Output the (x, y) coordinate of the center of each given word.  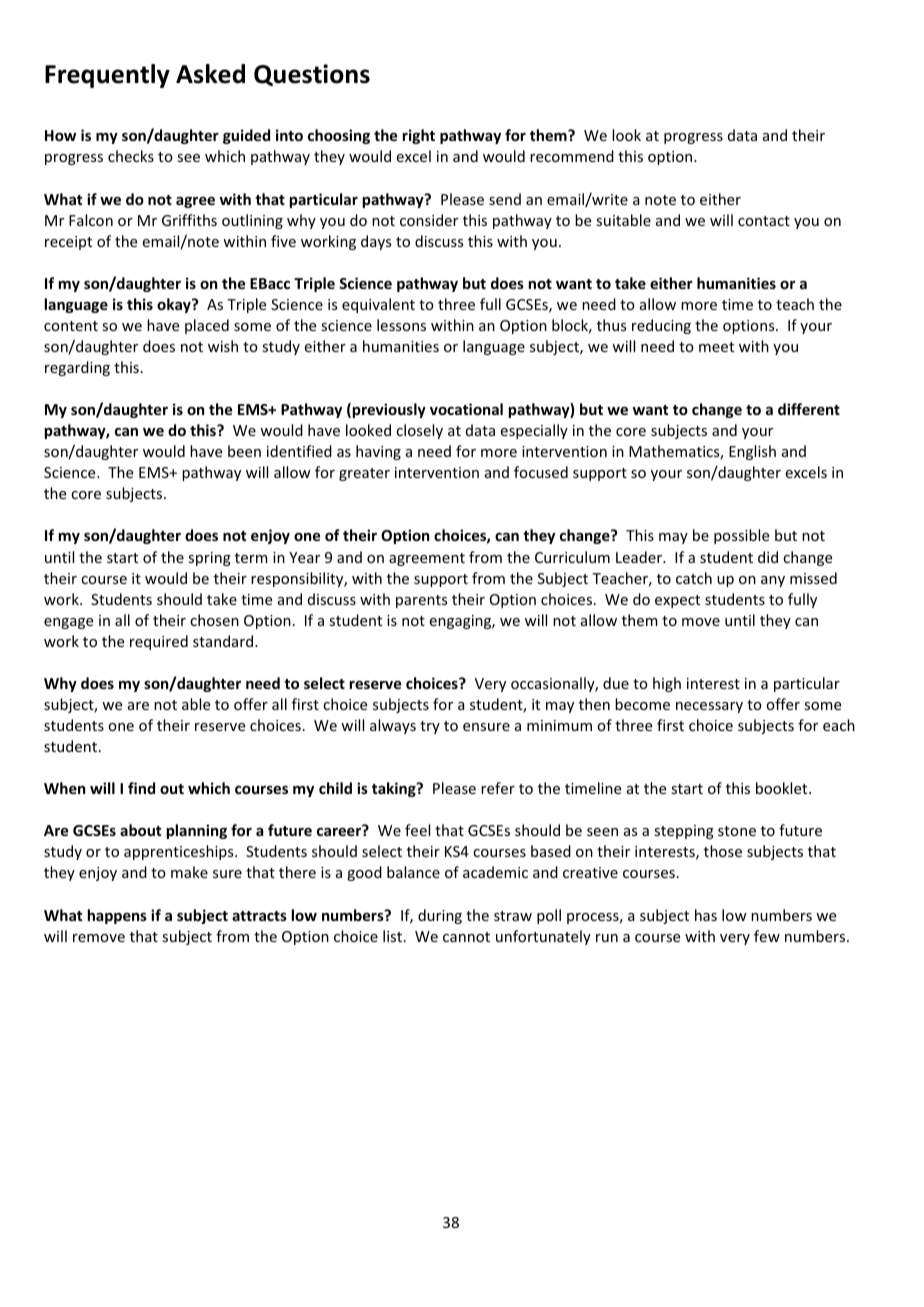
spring (209, 559)
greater (364, 474)
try (430, 727)
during (440, 916)
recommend (572, 156)
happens (117, 916)
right (419, 136)
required (159, 642)
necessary (709, 707)
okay (175, 305)
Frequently (107, 76)
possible (741, 536)
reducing (661, 326)
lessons (401, 325)
